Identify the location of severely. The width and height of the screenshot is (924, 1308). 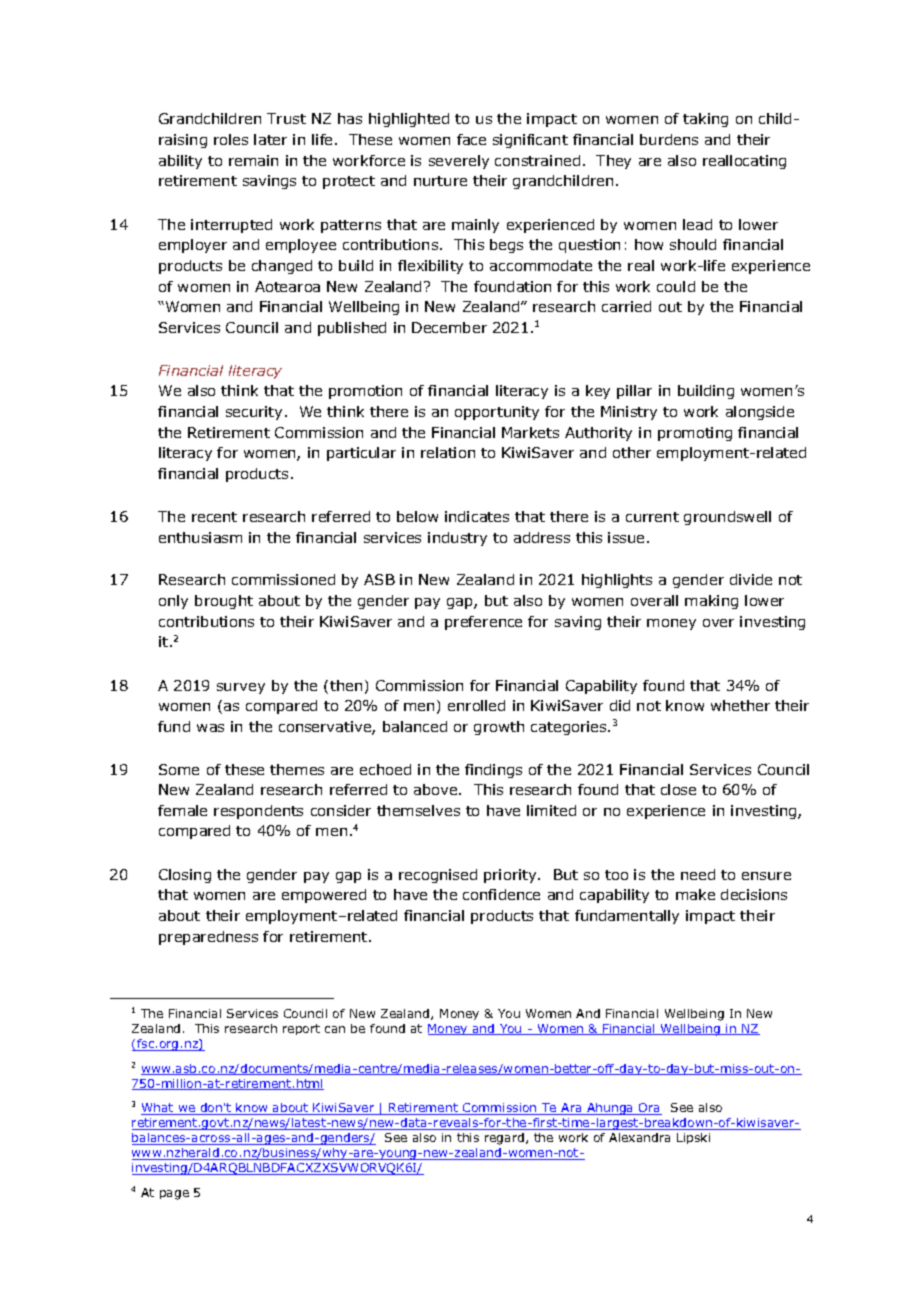
(459, 162).
